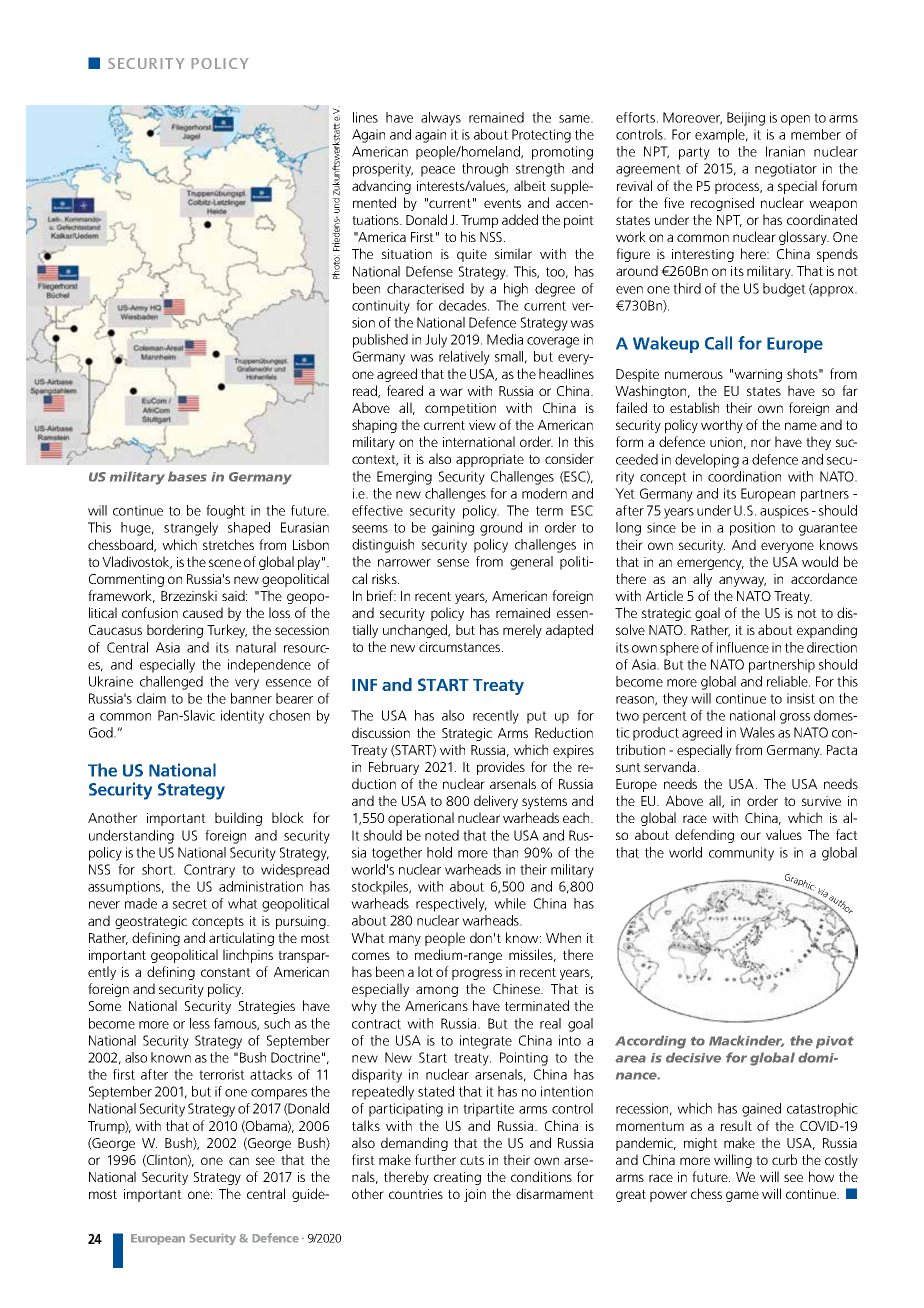 Image resolution: width=924 pixels, height=1308 pixels. I want to click on appropriate, so click(490, 460).
